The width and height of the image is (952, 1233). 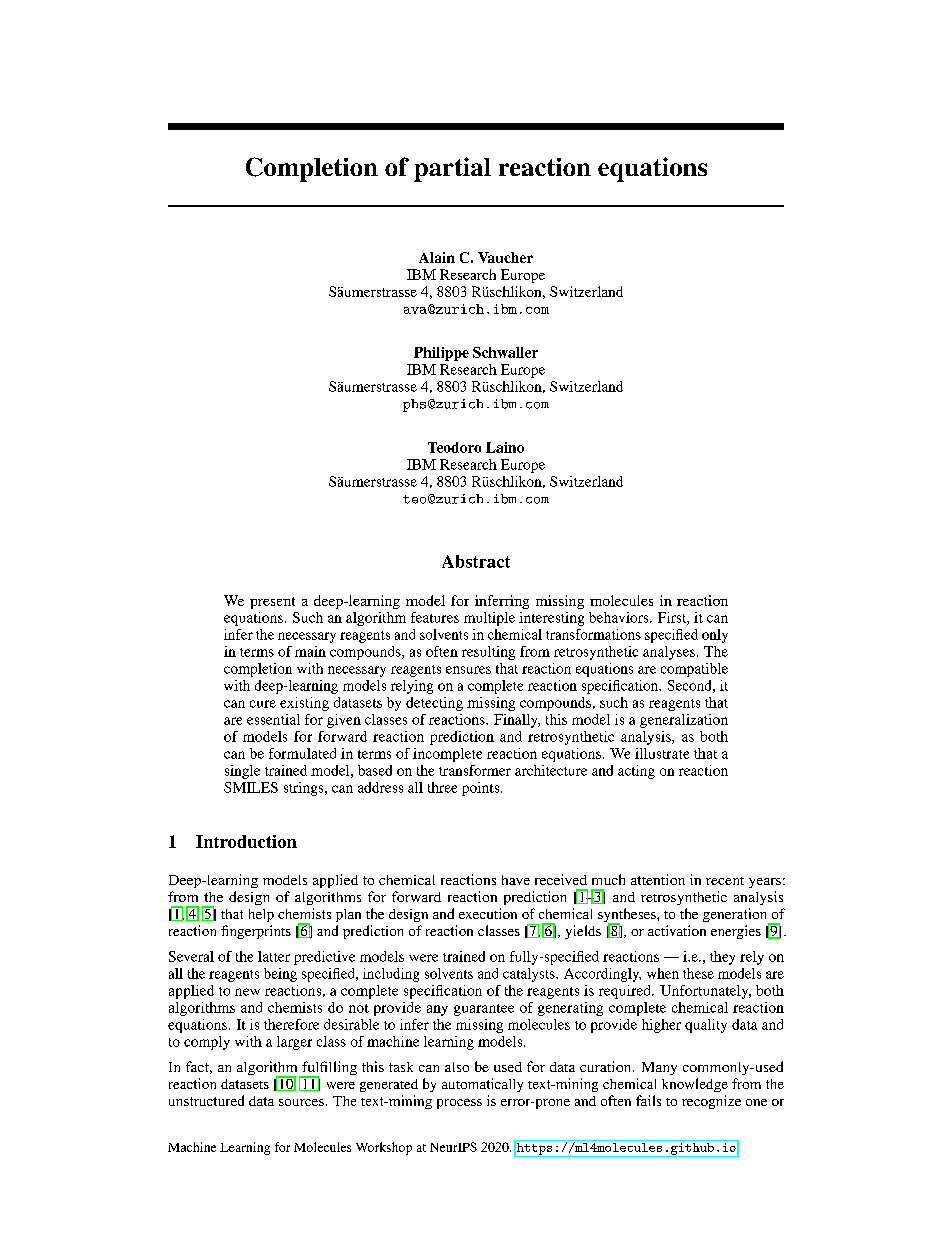 I want to click on process, so click(x=459, y=1104).
